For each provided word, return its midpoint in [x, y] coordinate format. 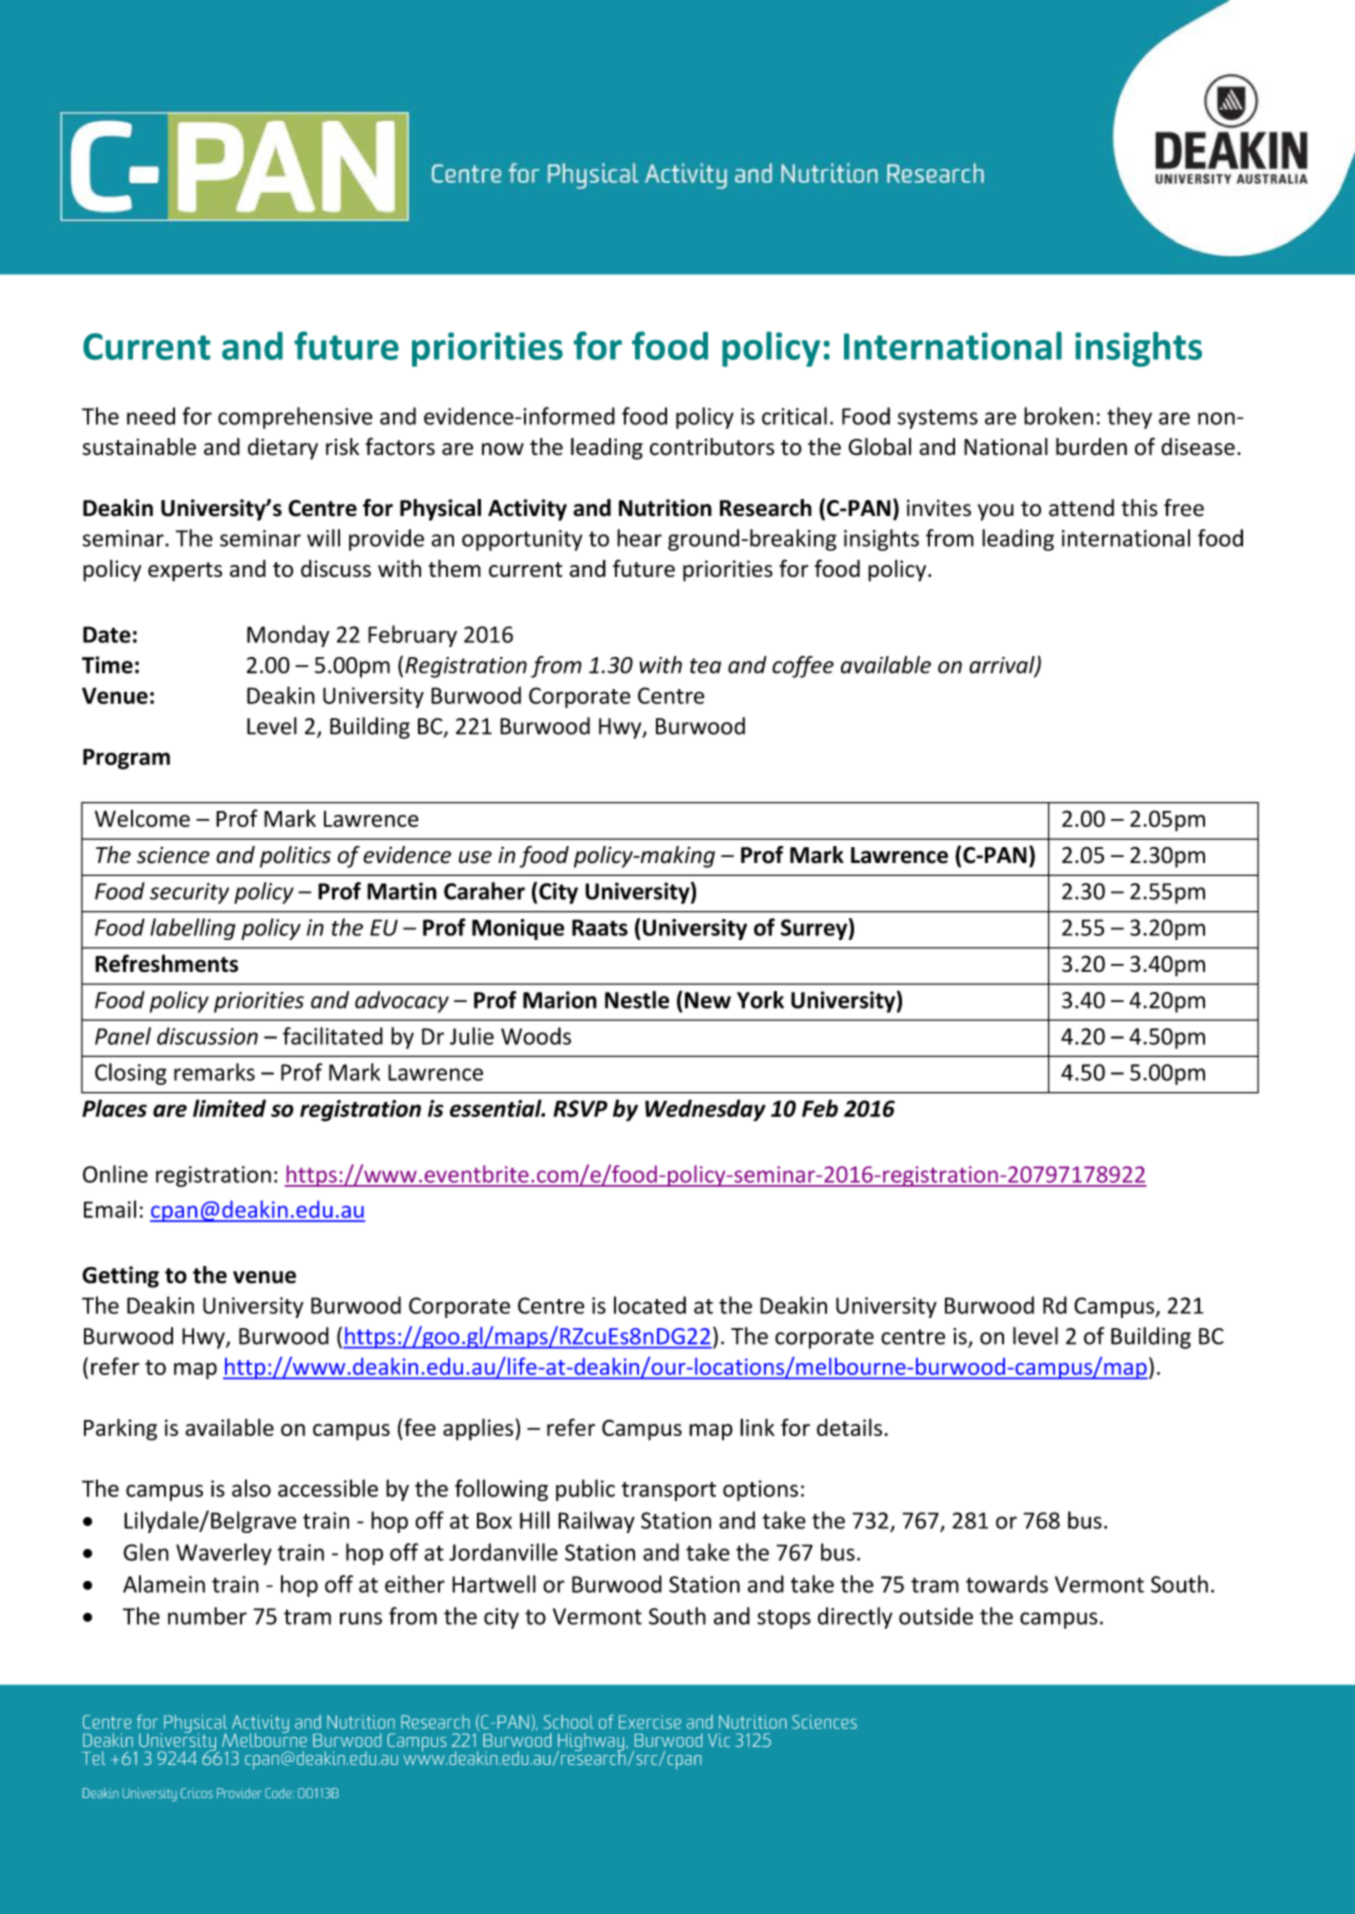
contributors [712, 447]
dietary [283, 449]
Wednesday [705, 1110]
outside [936, 1616]
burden [1091, 447]
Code [279, 1793]
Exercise [650, 1722]
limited [229, 1108]
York [760, 1000]
